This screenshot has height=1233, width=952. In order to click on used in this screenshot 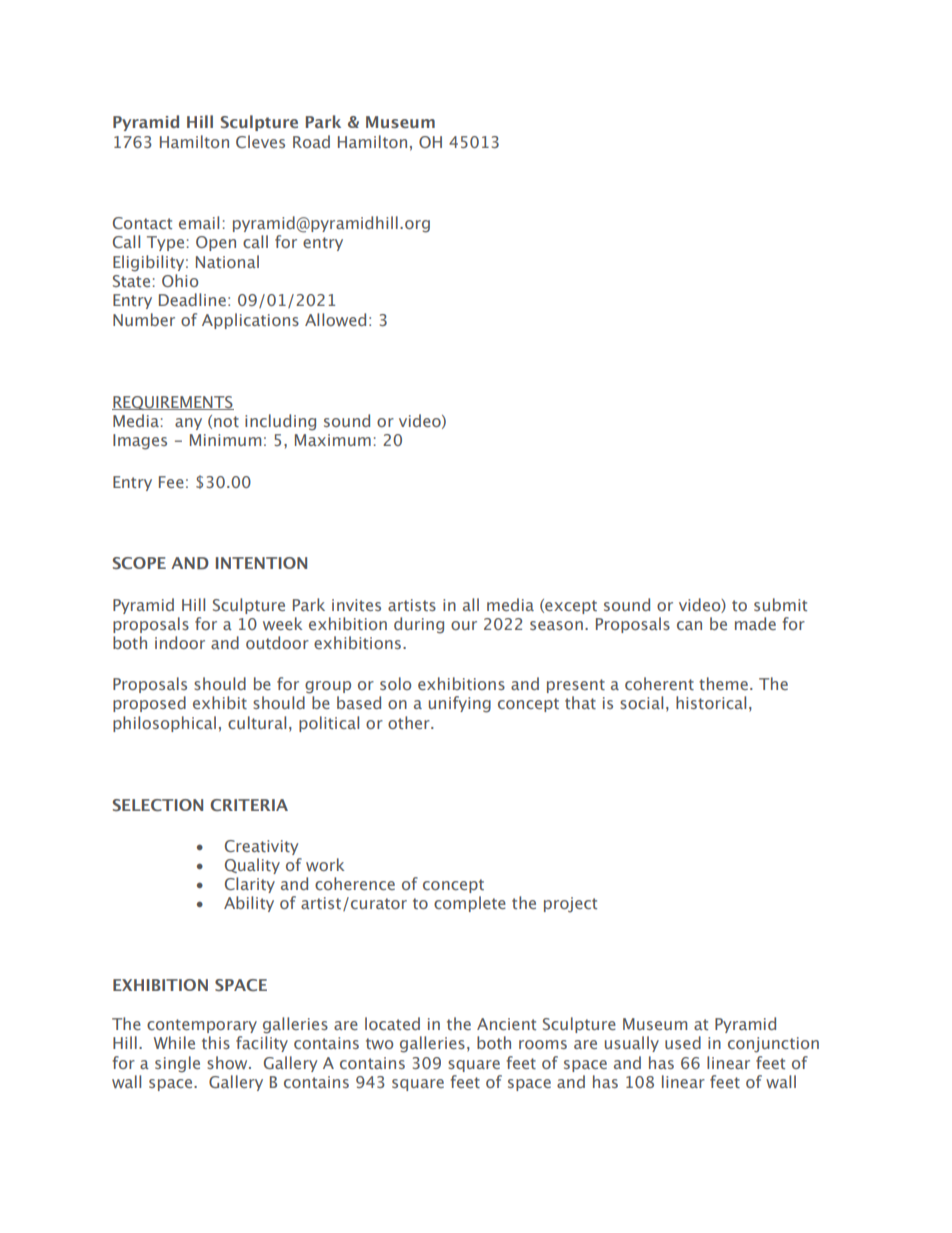, I will do `click(683, 1042)`.
